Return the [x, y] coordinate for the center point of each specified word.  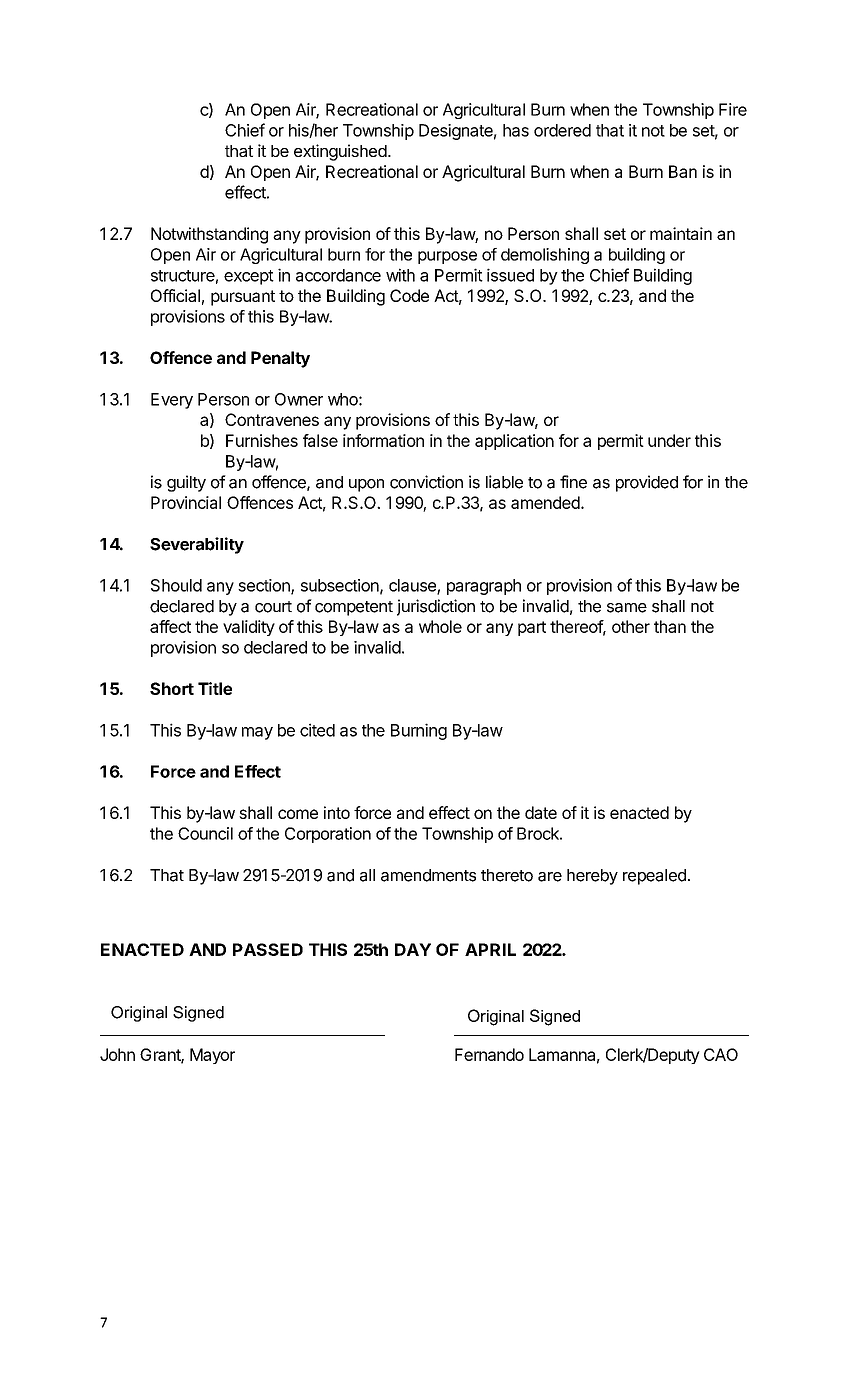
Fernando [489, 1054]
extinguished [340, 152]
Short [172, 688]
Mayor [212, 1056]
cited [317, 730]
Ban [683, 171]
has [516, 130]
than [670, 626]
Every [172, 401]
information [383, 440]
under [669, 440]
